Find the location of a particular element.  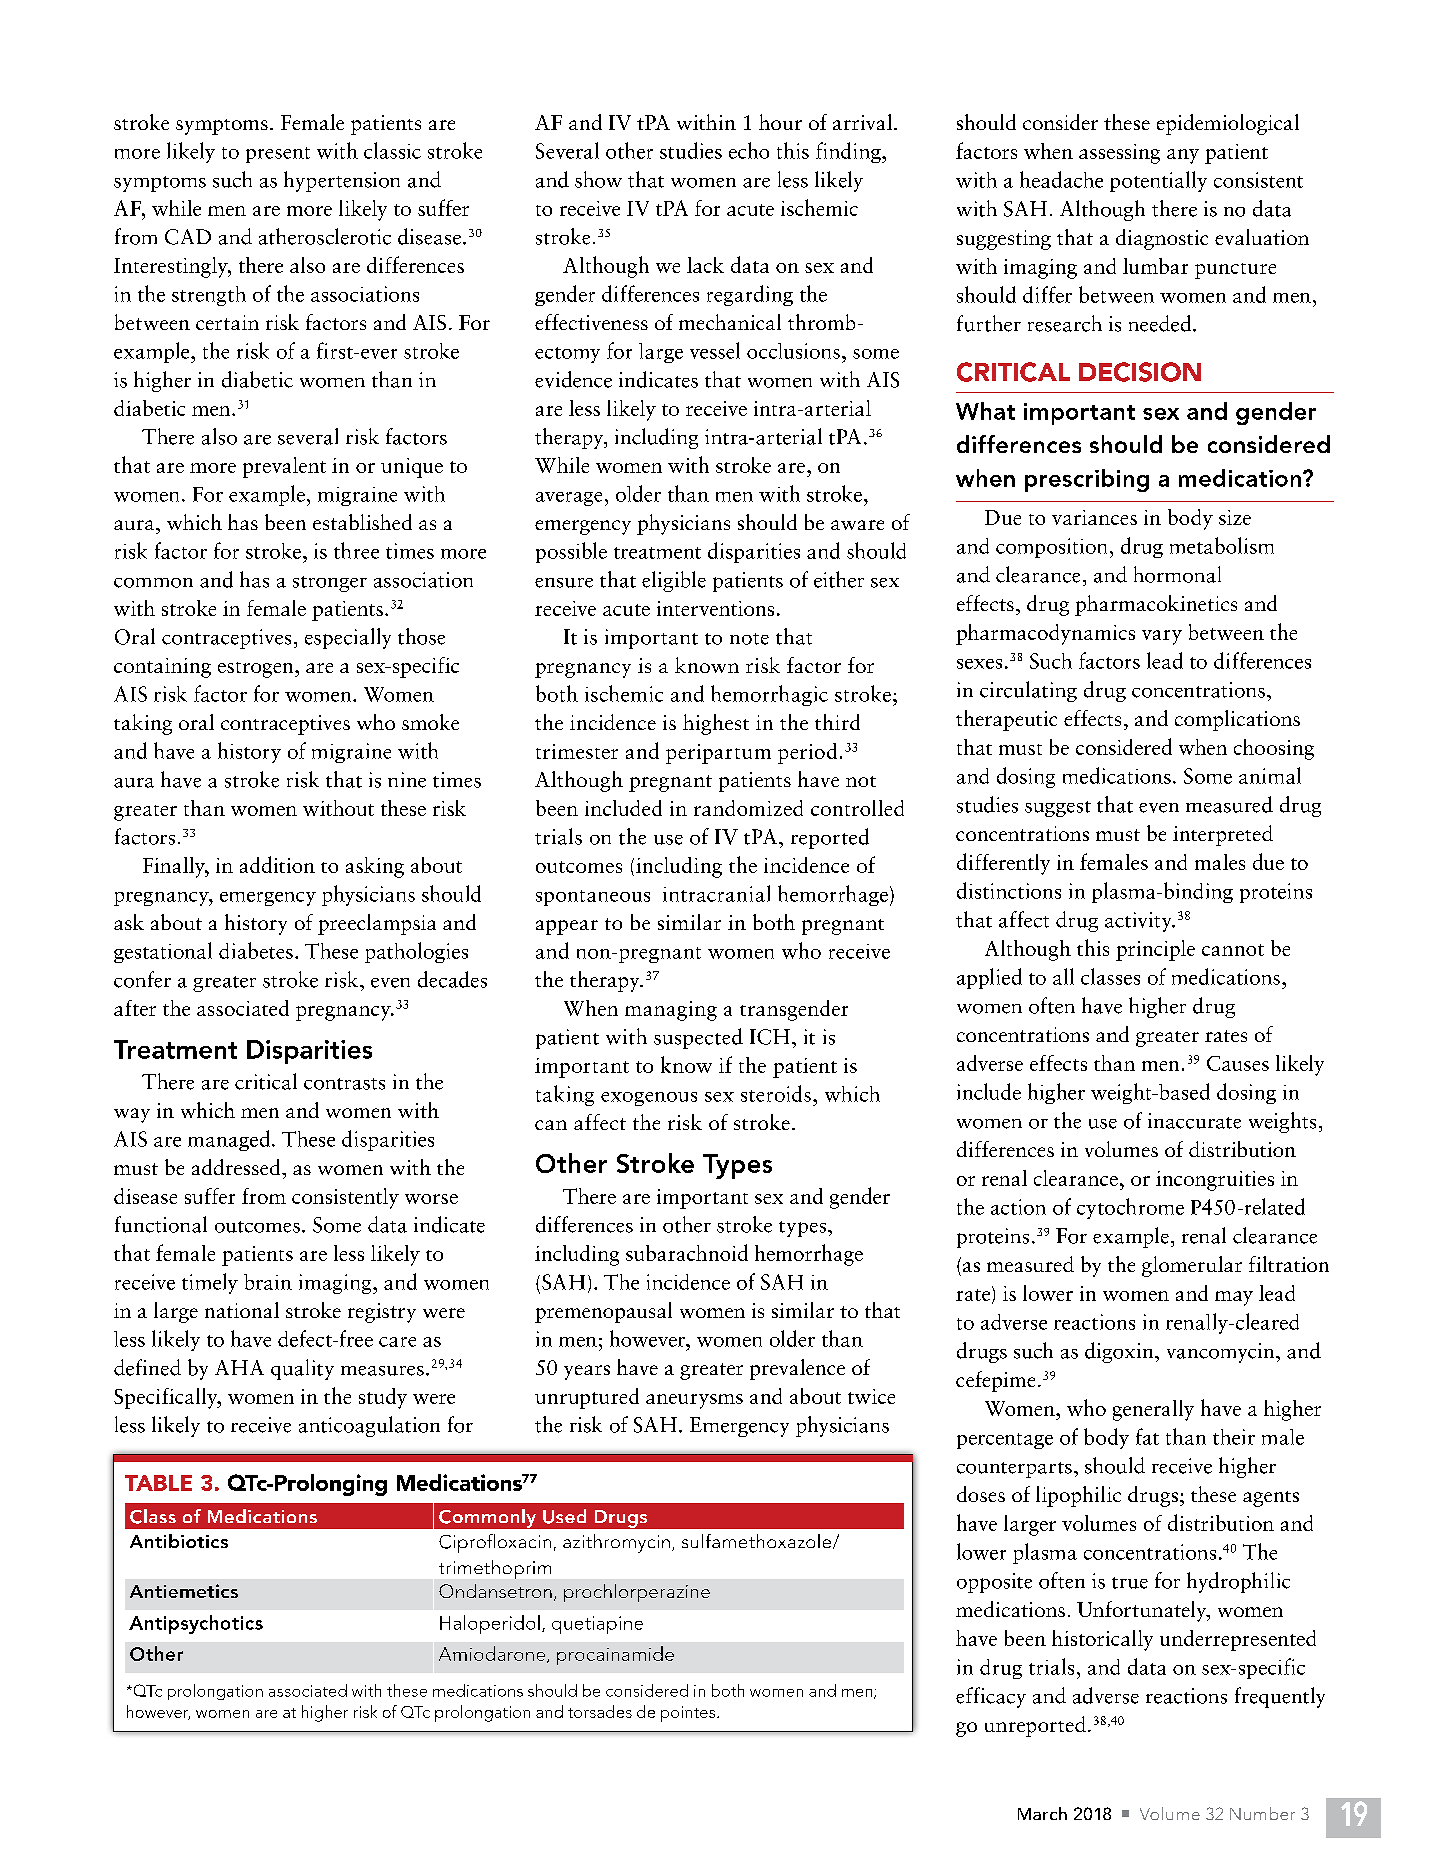

managing is located at coordinates (671, 1011).
